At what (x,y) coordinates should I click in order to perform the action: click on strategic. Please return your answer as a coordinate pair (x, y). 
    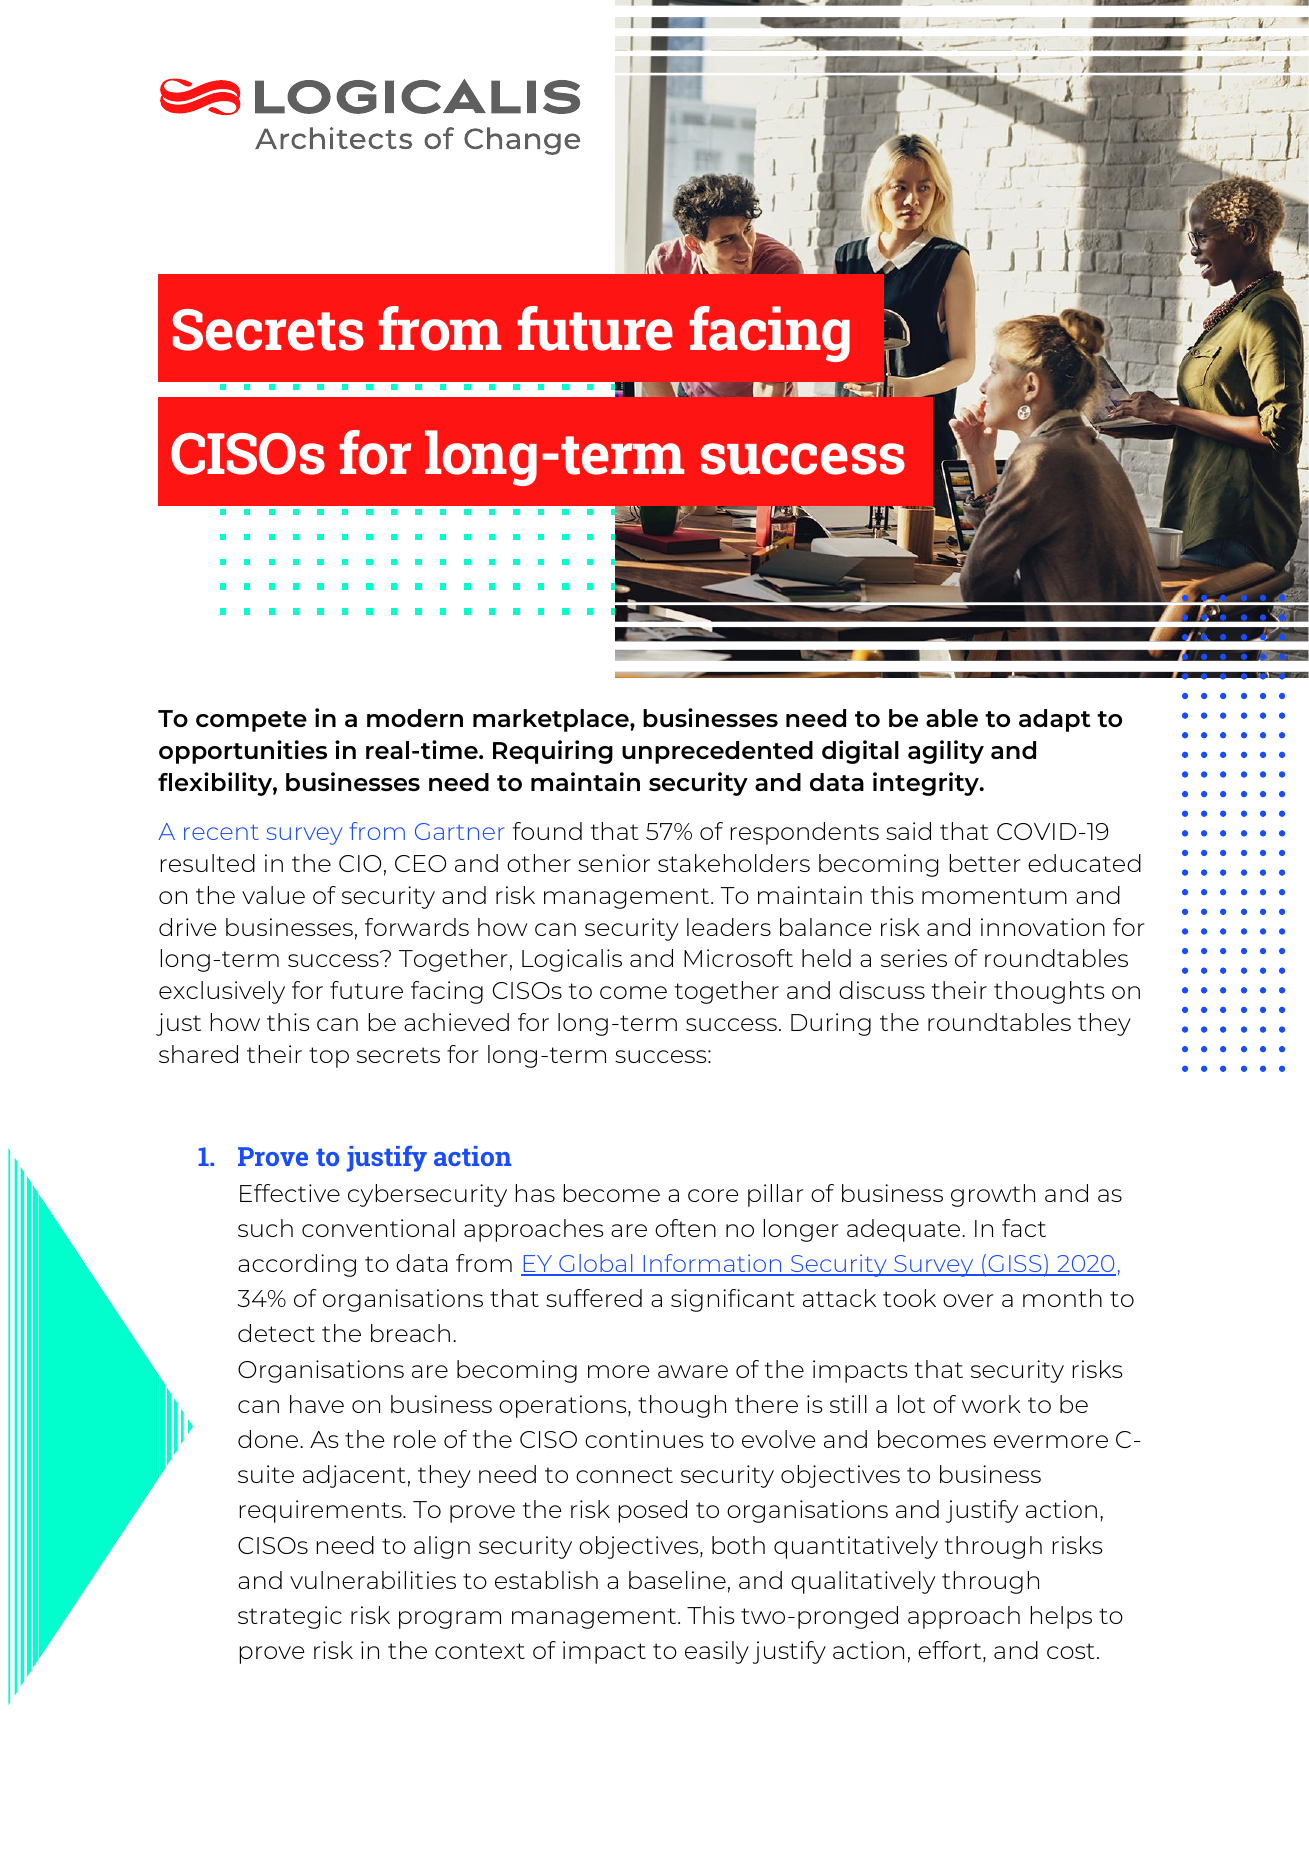
    Looking at the image, I should click on (290, 1617).
